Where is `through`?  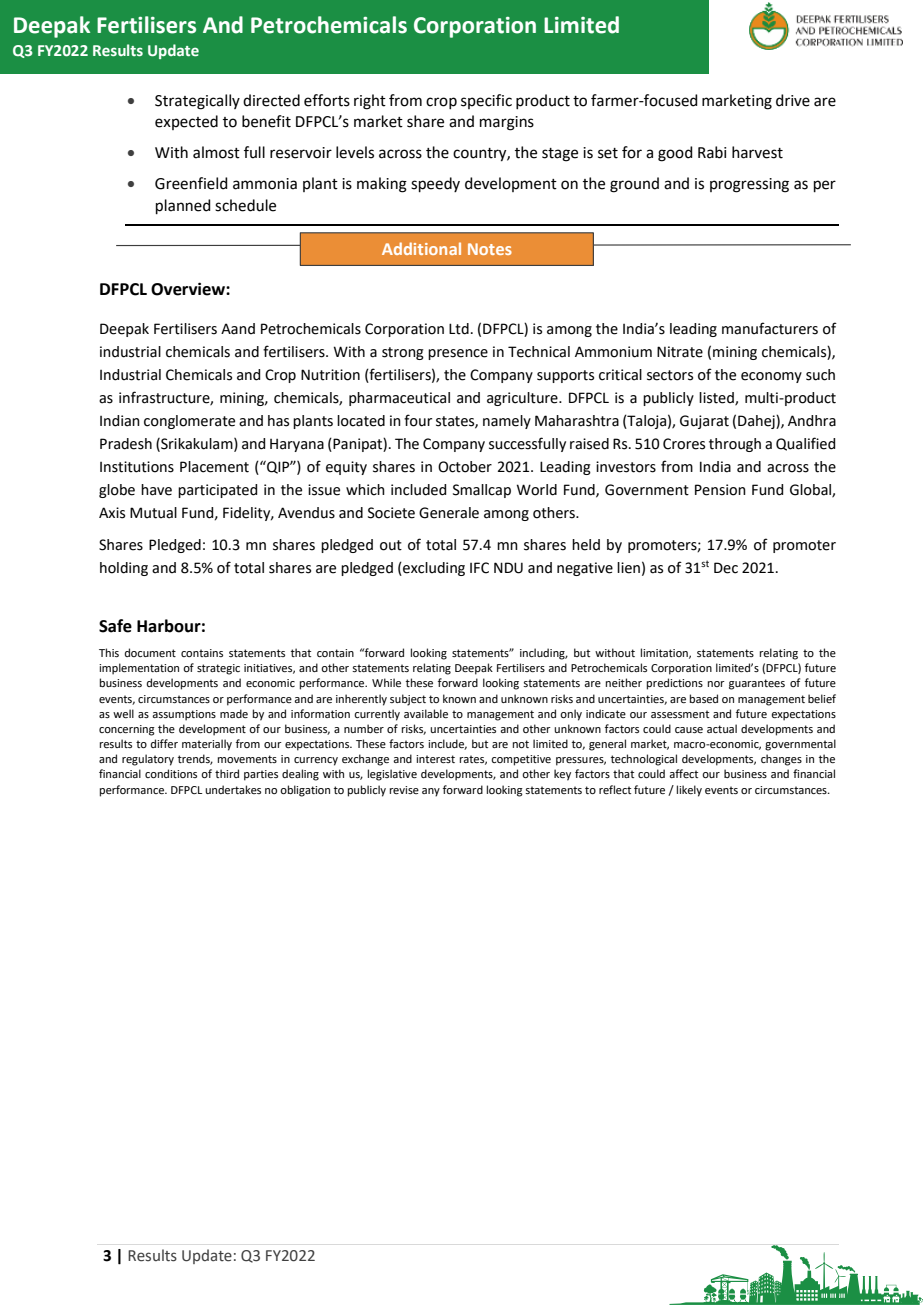 through is located at coordinates (735, 445).
